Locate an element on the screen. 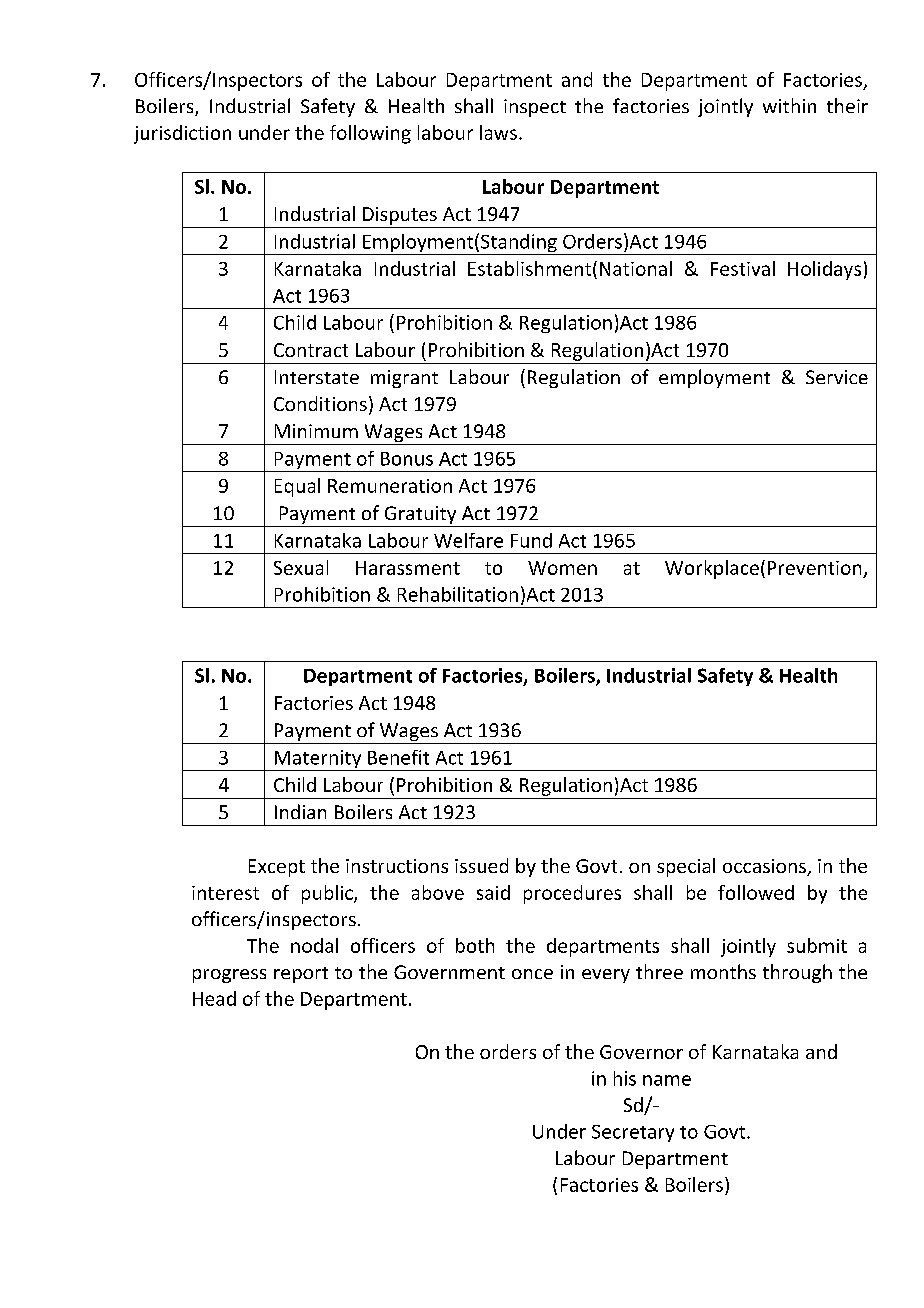 The height and width of the screenshot is (1308, 924). Sexual is located at coordinates (301, 567).
